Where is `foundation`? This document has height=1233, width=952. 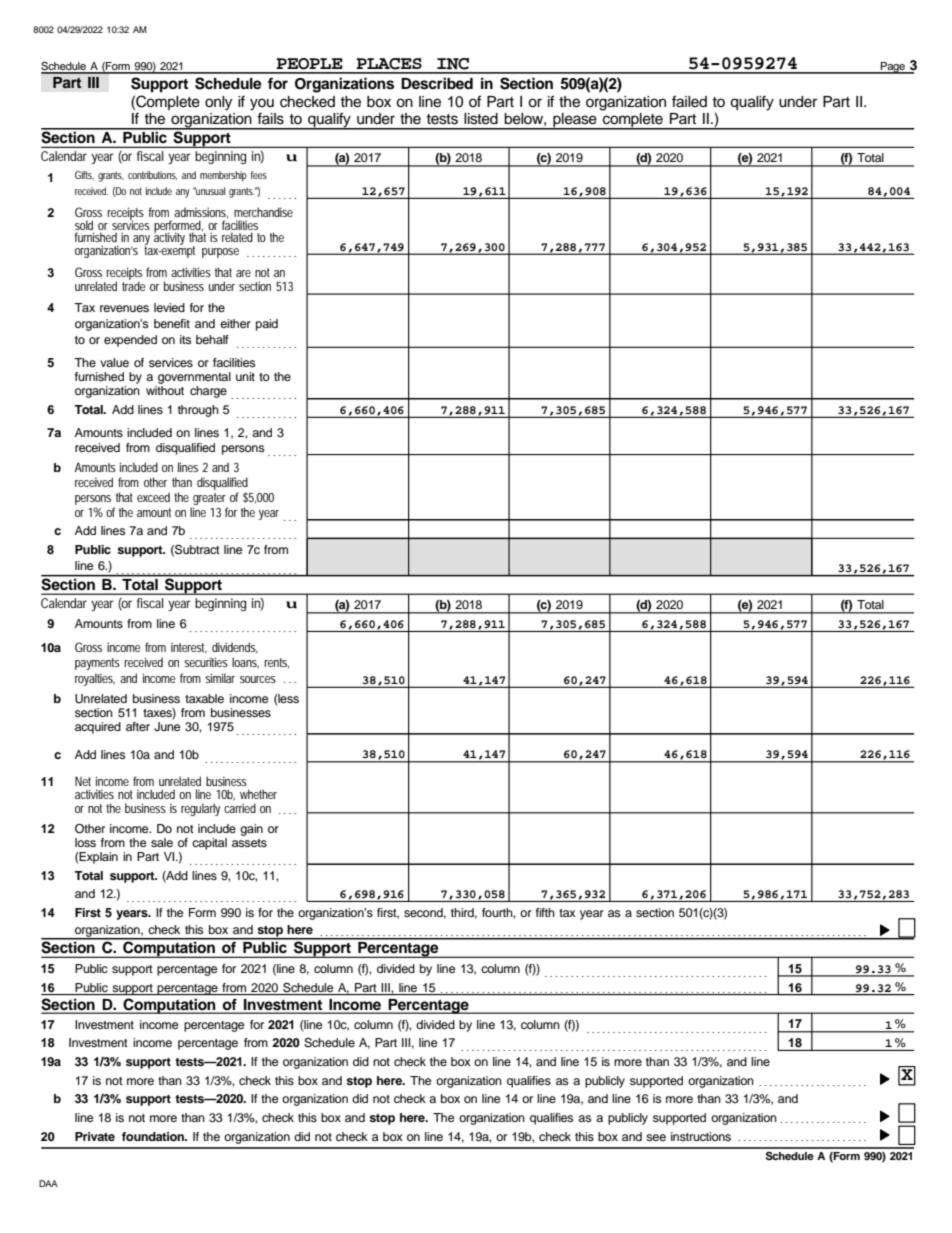
foundation is located at coordinates (154, 1136).
